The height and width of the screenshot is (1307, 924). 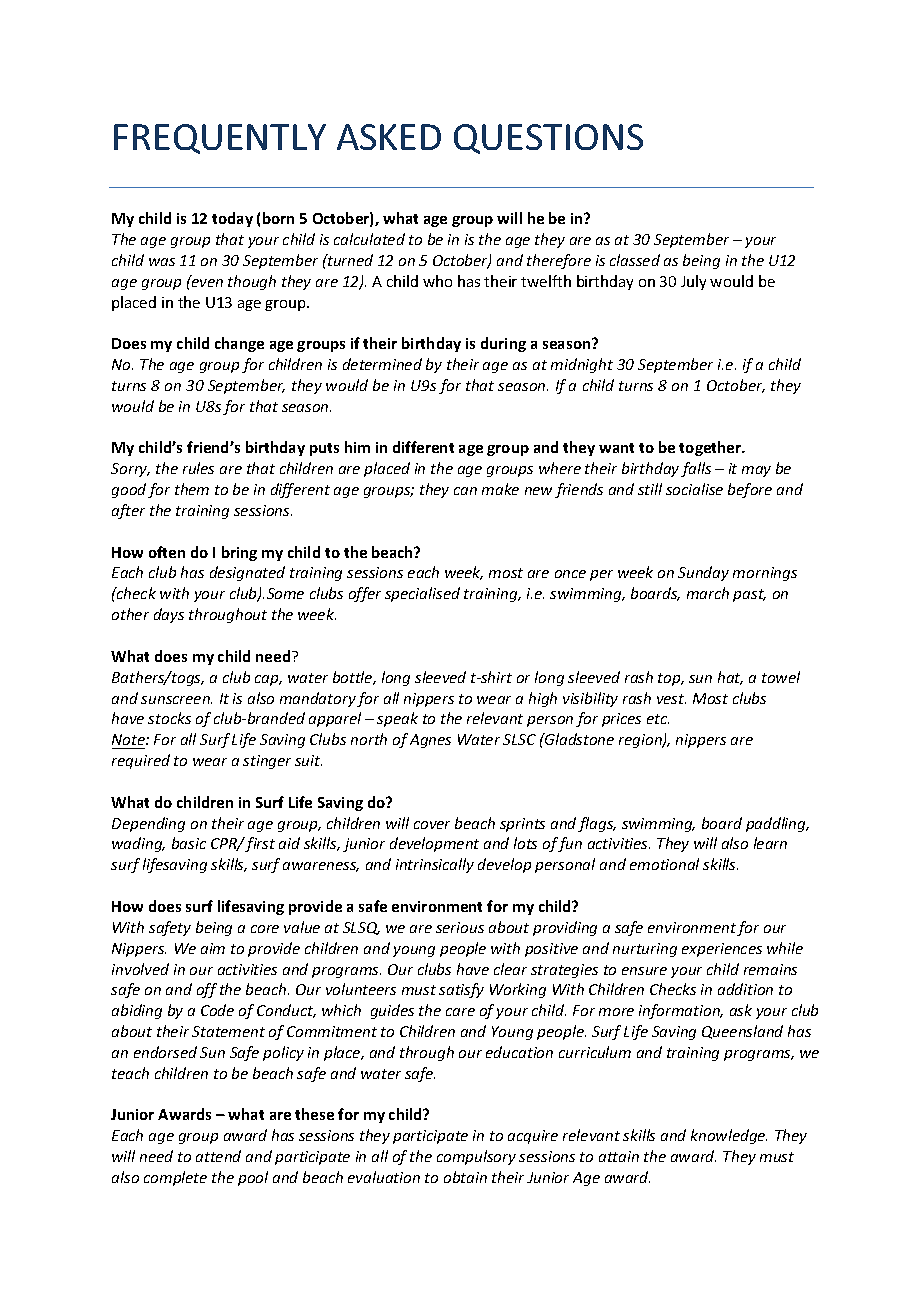 What do you see at coordinates (176, 700) in the screenshot?
I see `sunscreen` at bounding box center [176, 700].
